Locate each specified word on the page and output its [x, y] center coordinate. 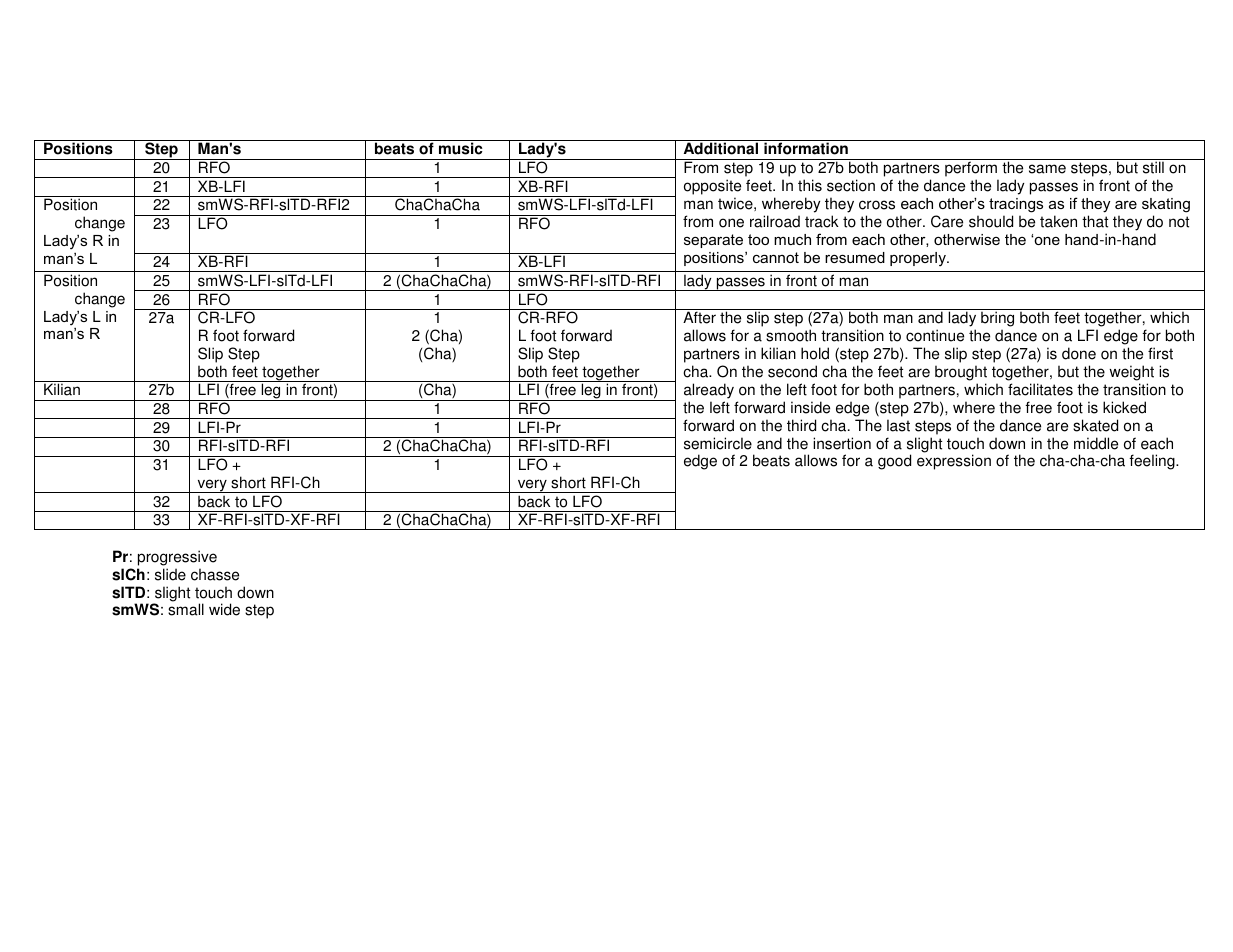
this [810, 185]
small [186, 609]
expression [954, 462]
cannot [776, 257]
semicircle [718, 443]
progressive [177, 558]
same [1047, 169]
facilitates [1040, 389]
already [709, 391]
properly [919, 259]
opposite [712, 187]
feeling [1153, 462]
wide [224, 609]
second [792, 371]
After [699, 317]
